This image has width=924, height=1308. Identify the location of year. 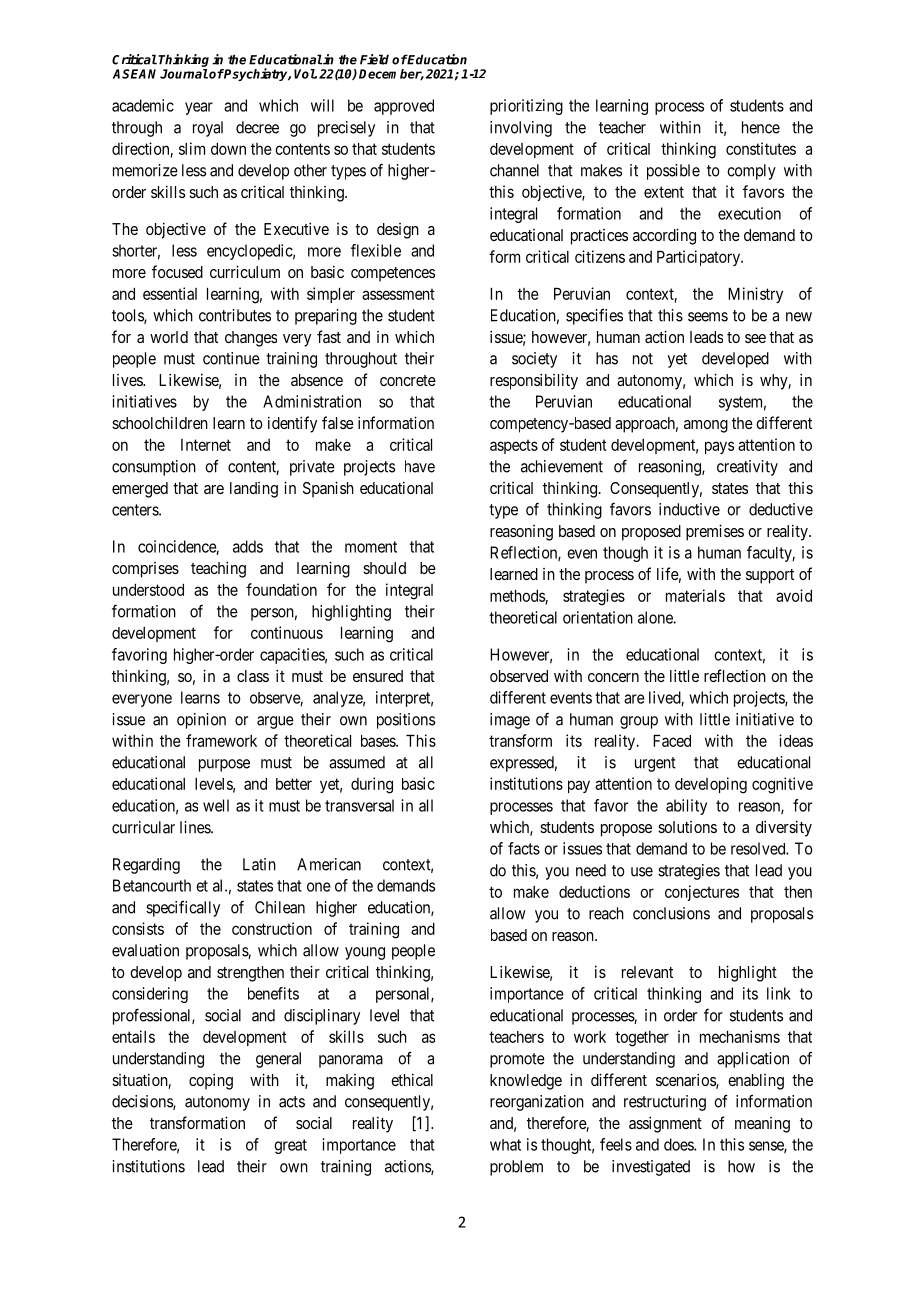
(199, 108).
